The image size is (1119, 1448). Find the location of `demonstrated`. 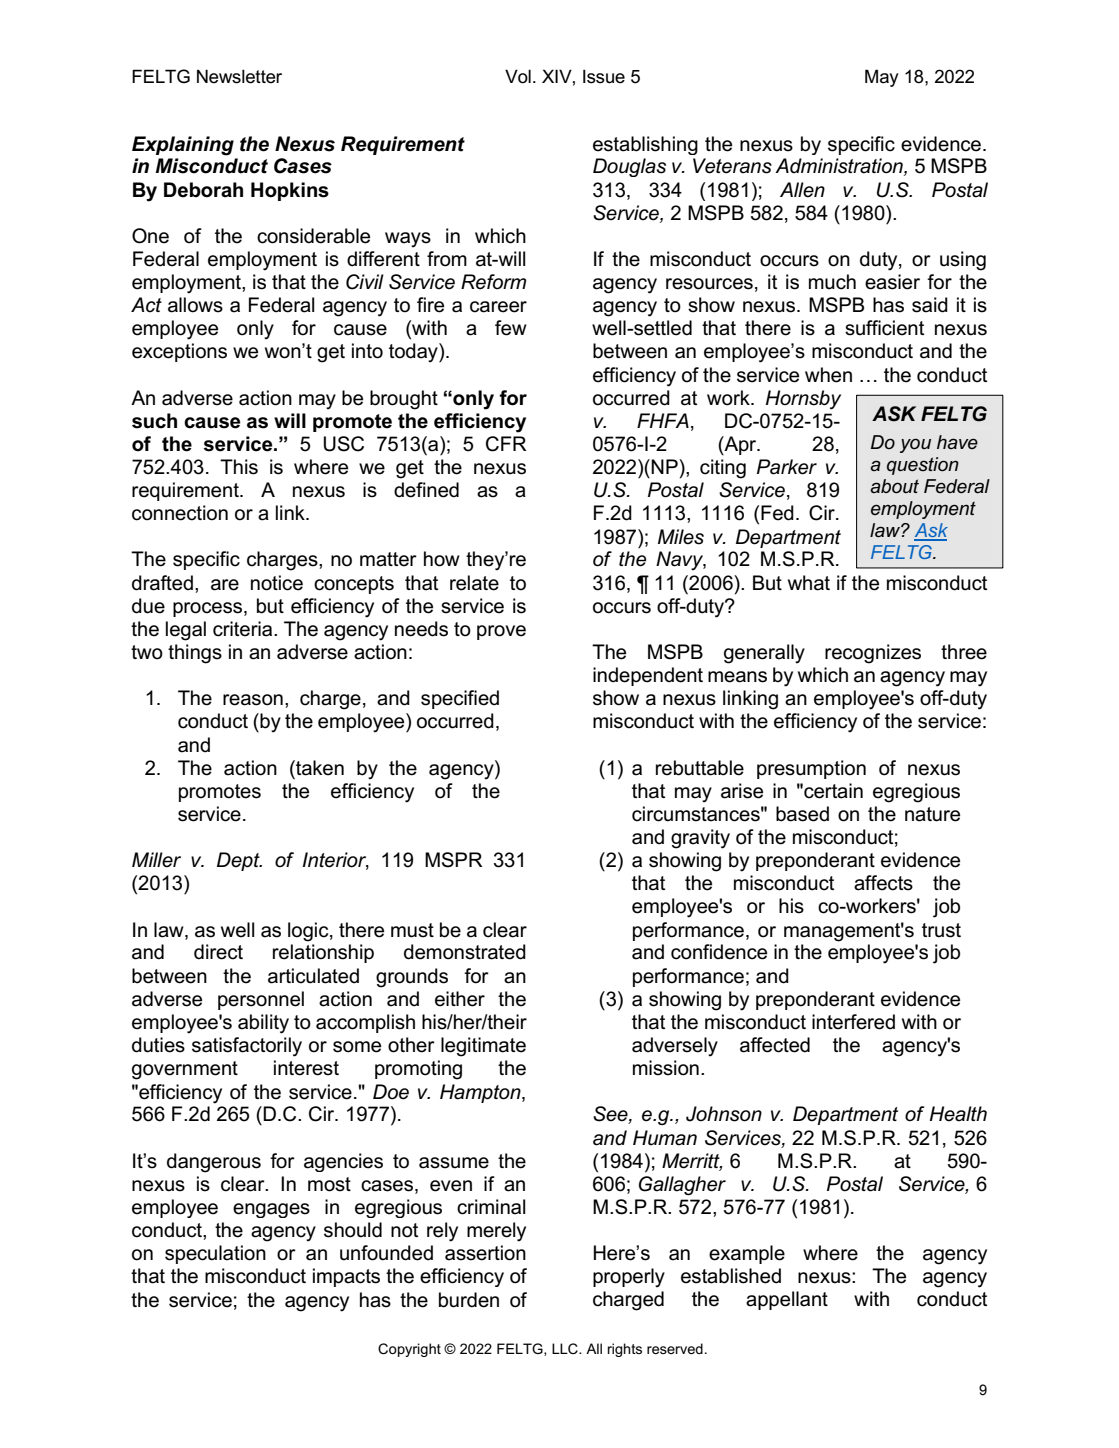

demonstrated is located at coordinates (465, 952).
